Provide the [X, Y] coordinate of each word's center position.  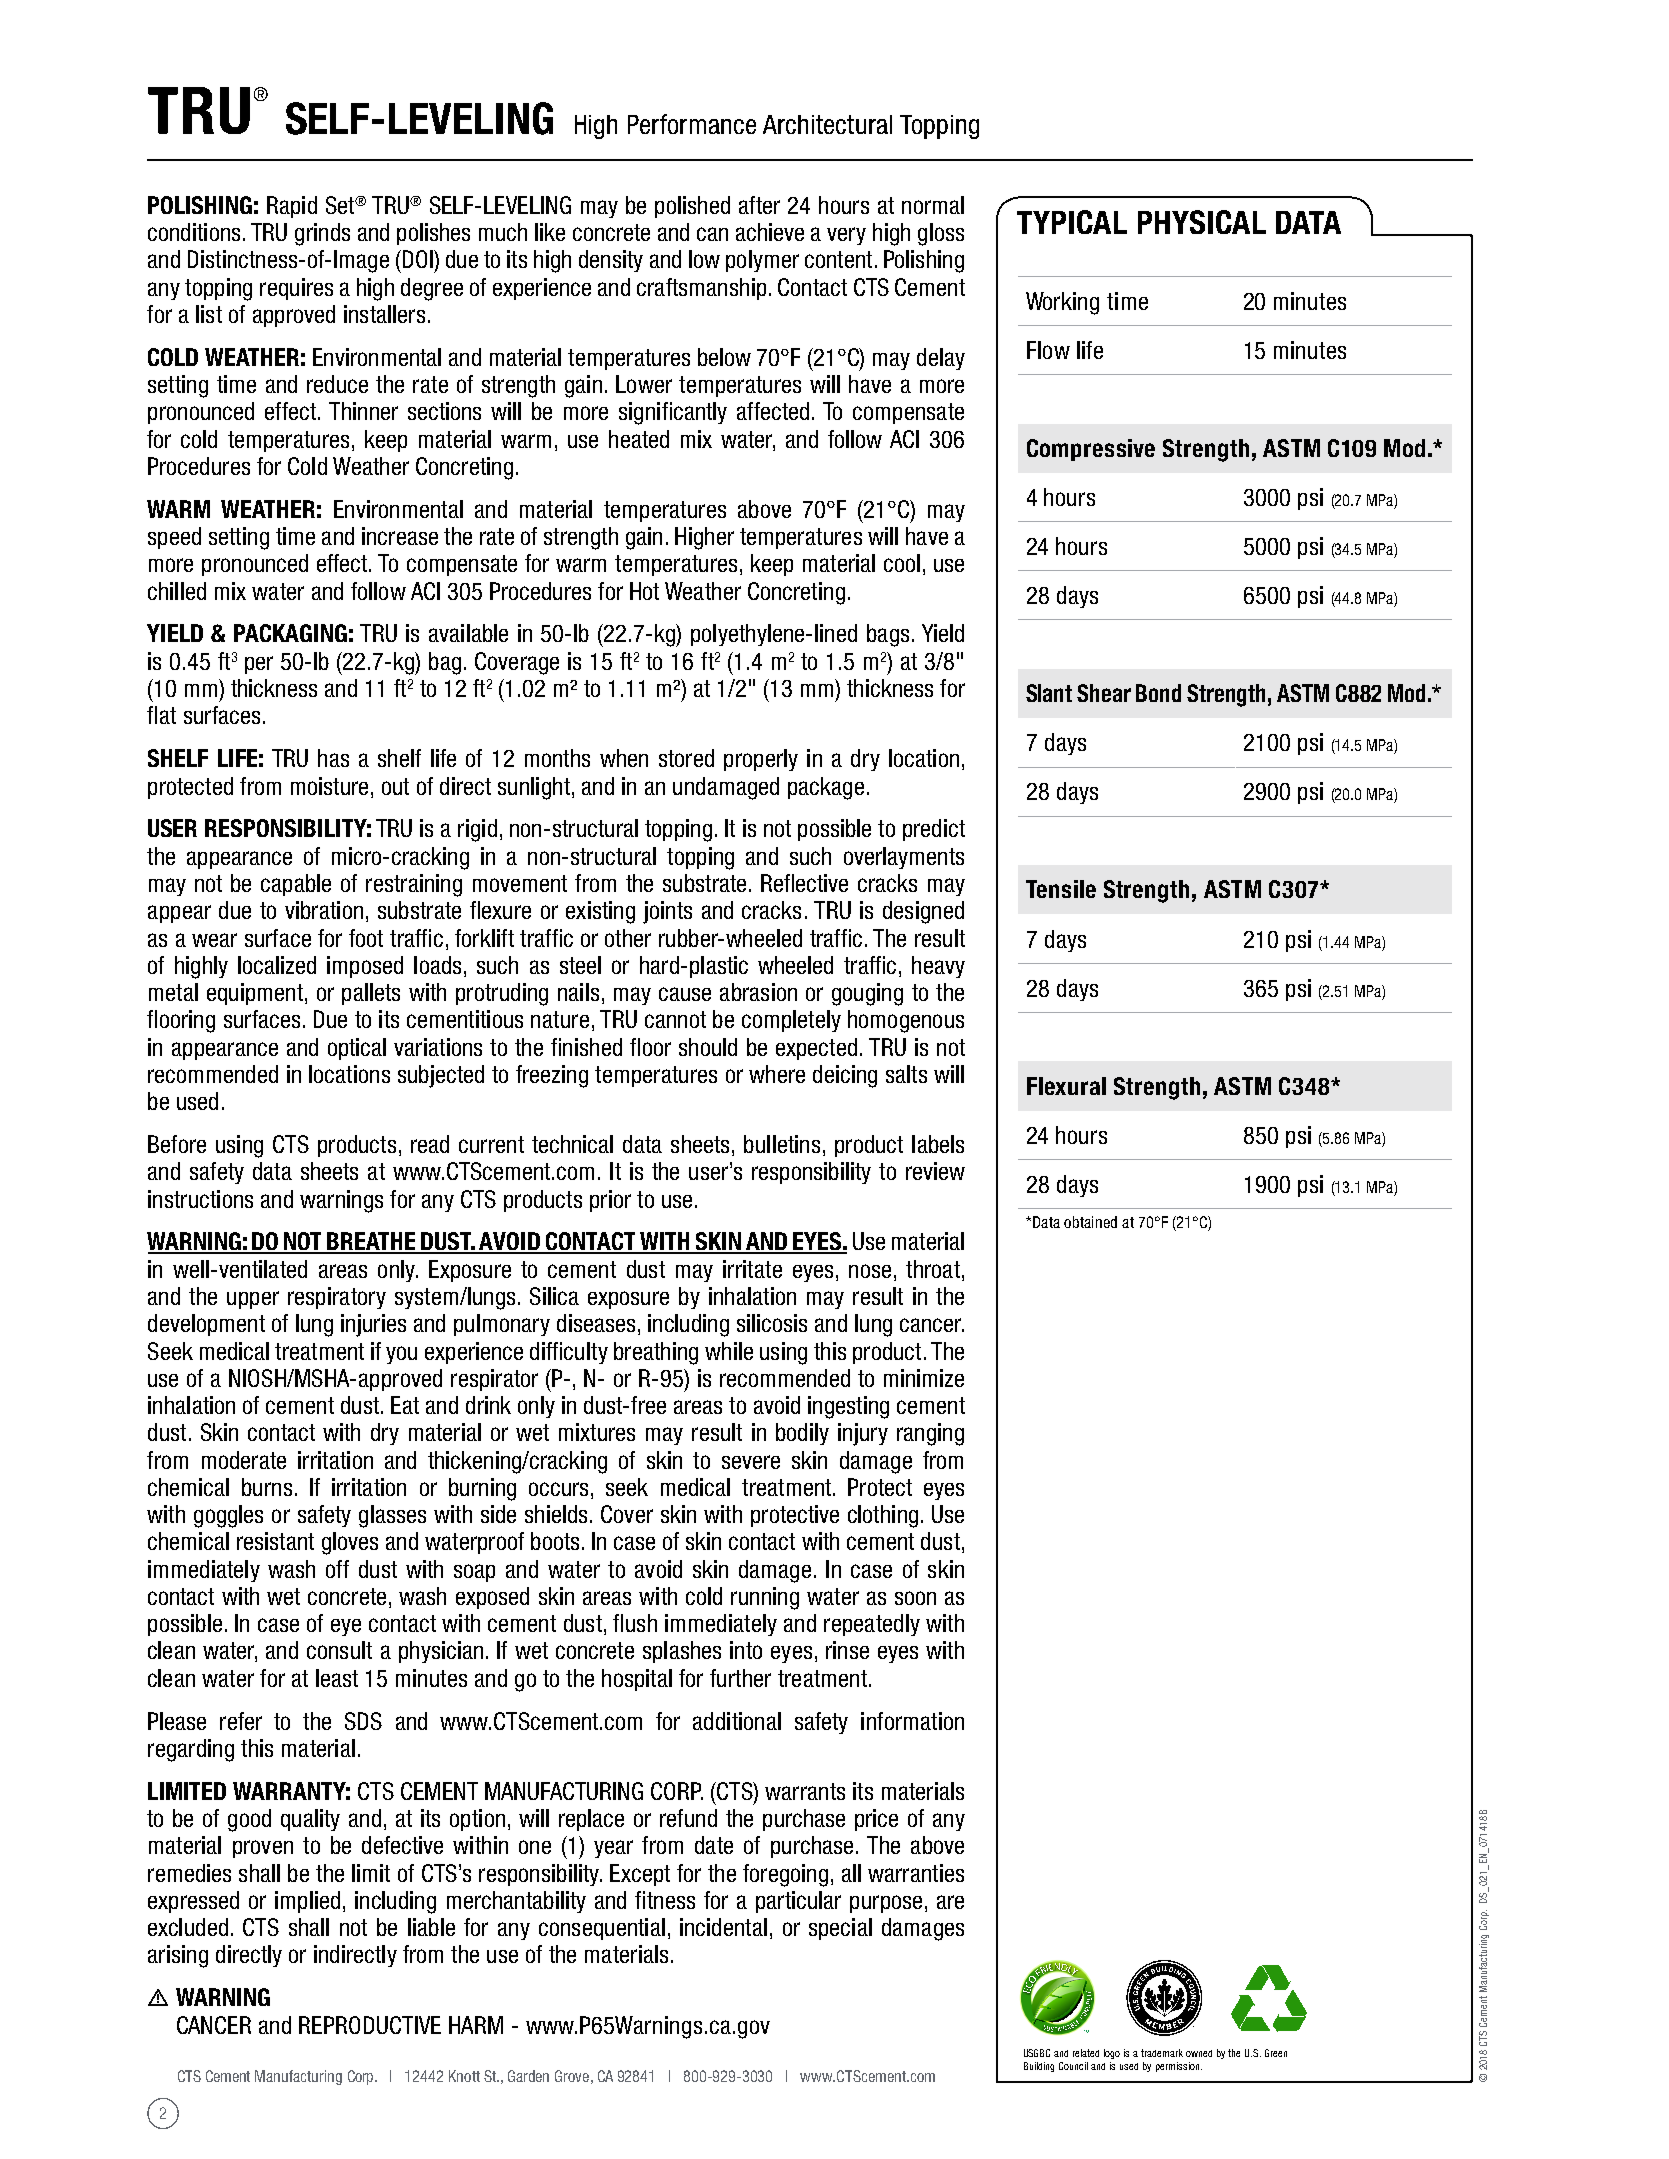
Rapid [292, 207]
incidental [723, 1927]
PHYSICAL [1202, 222]
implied [307, 1902]
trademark [1162, 2053]
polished [692, 207]
